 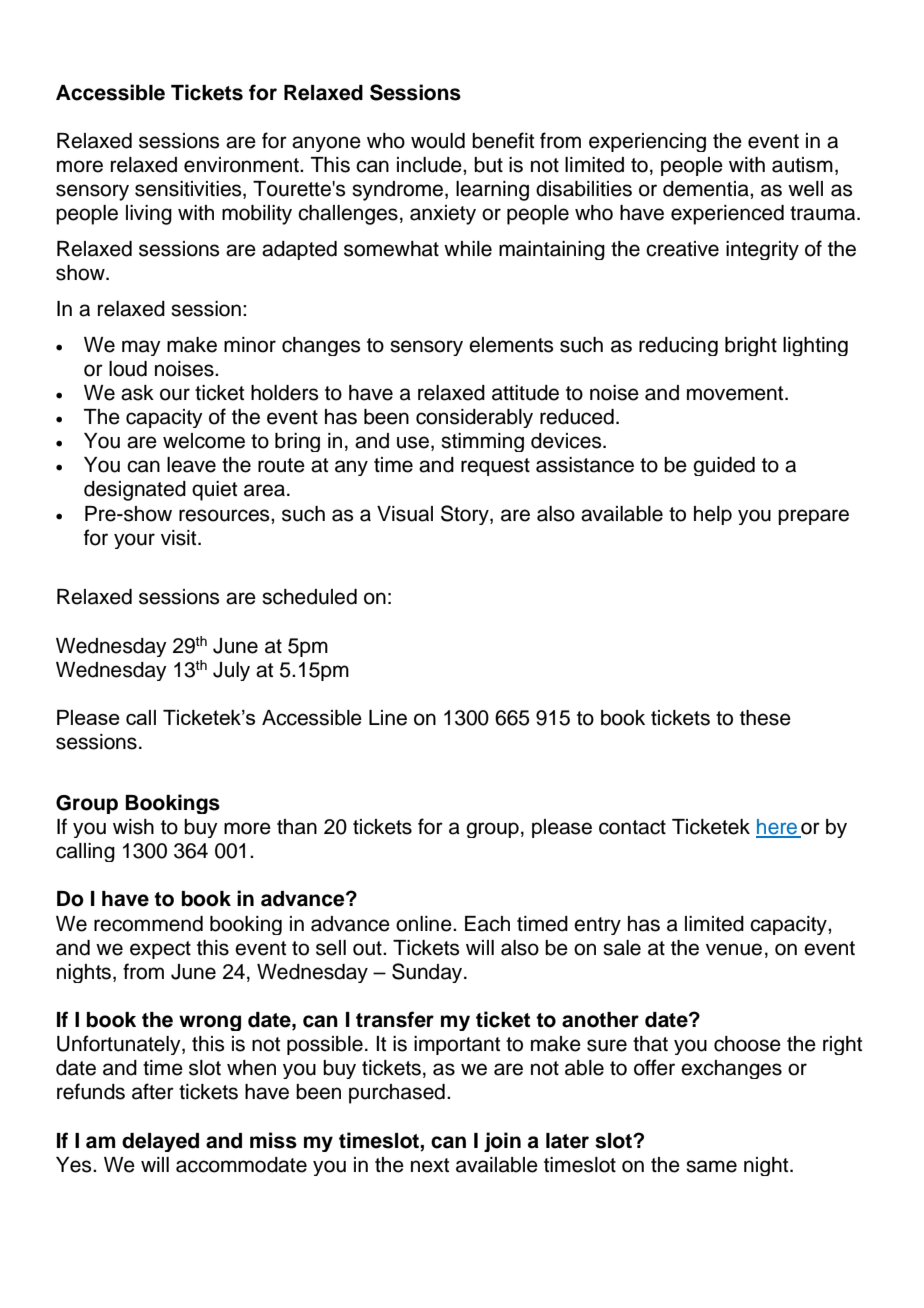 What do you see at coordinates (734, 949) in the image?
I see `venue` at bounding box center [734, 949].
